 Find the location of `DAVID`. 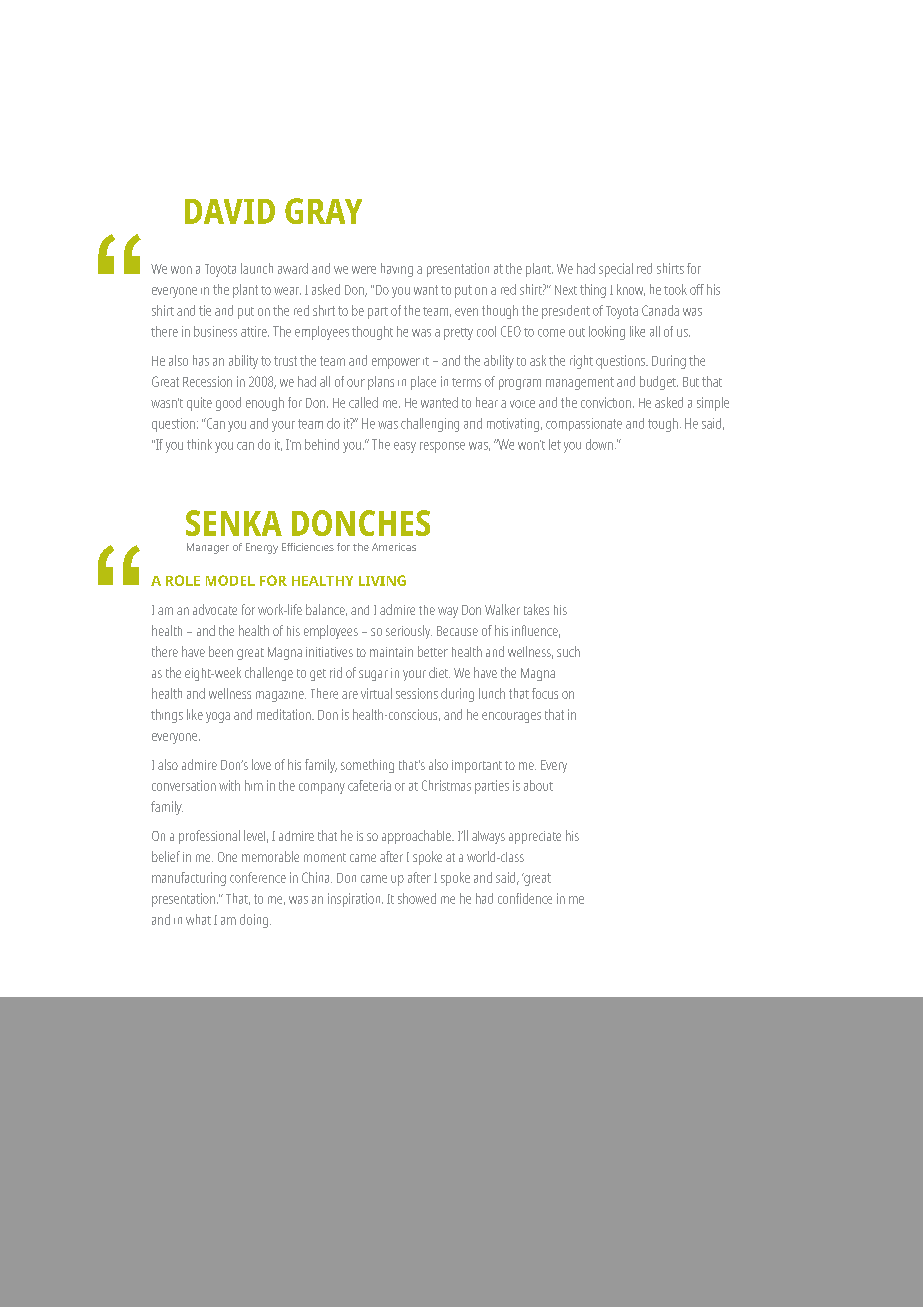

DAVID is located at coordinates (230, 211).
